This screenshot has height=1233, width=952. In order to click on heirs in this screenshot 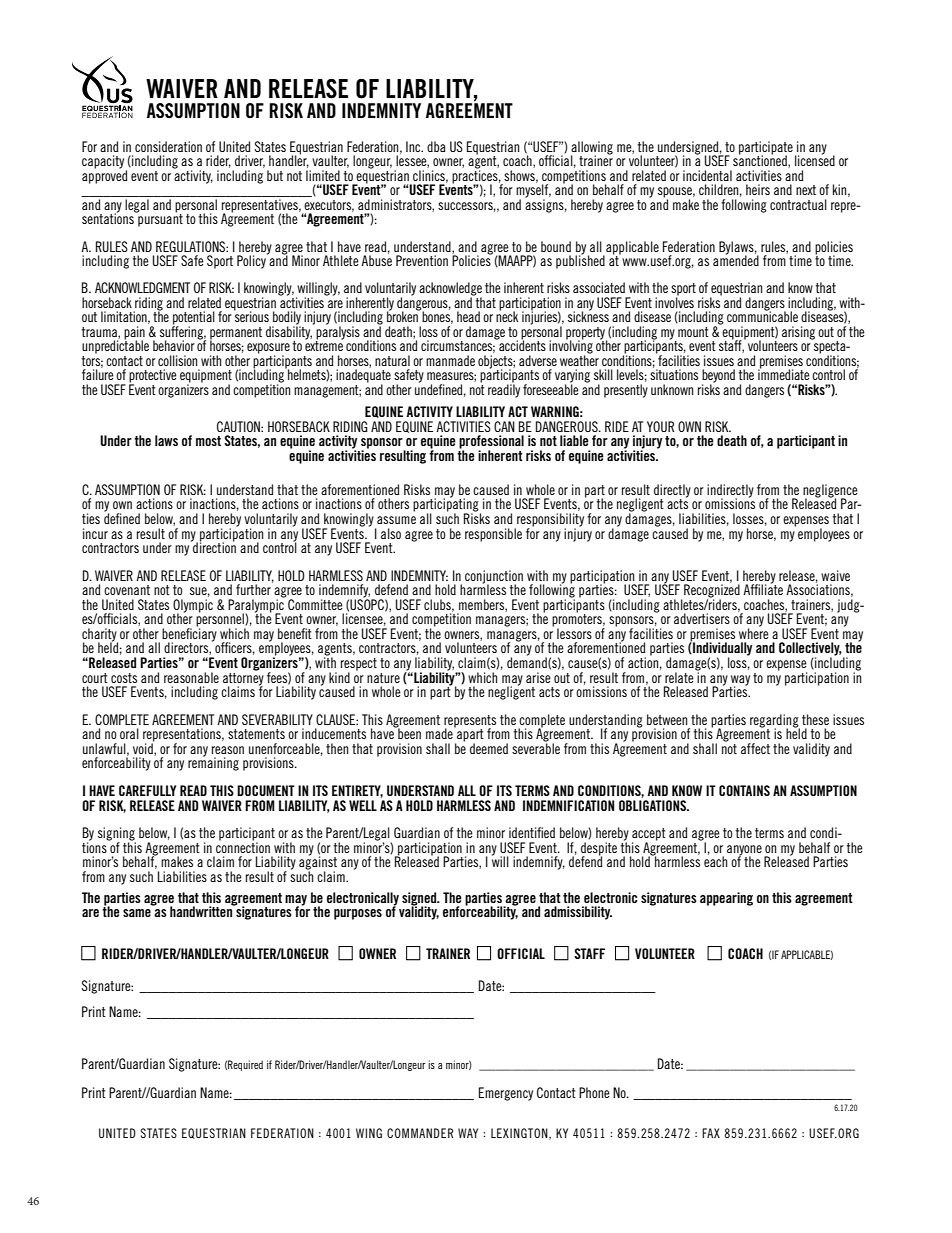, I will do `click(758, 189)`.
